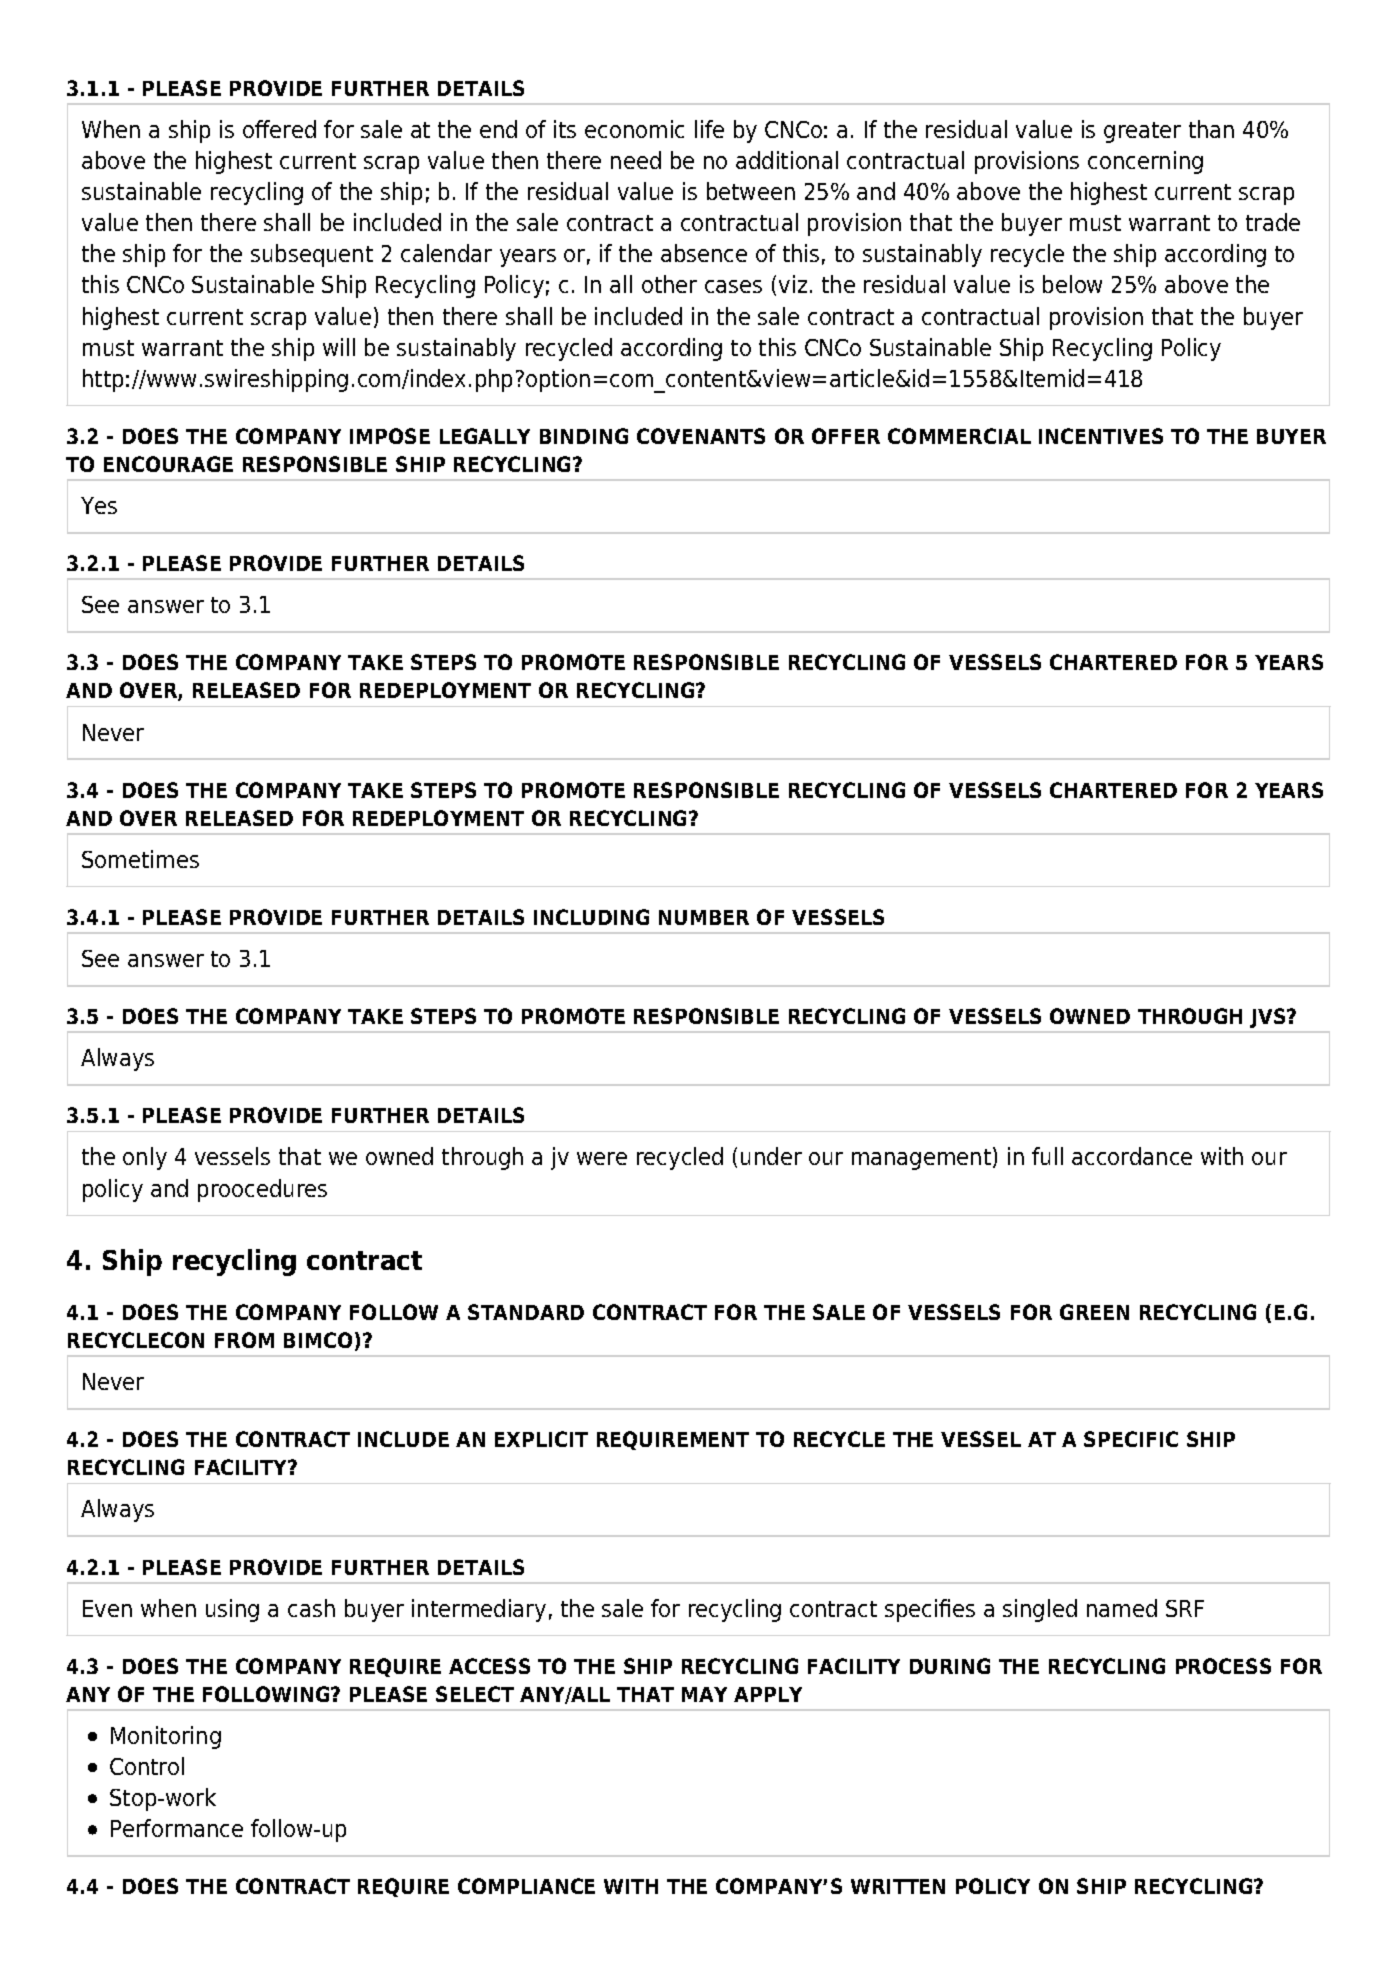 The image size is (1397, 1975). Describe the element at coordinates (1223, 1666) in the screenshot. I see `PROCESS` at that location.
